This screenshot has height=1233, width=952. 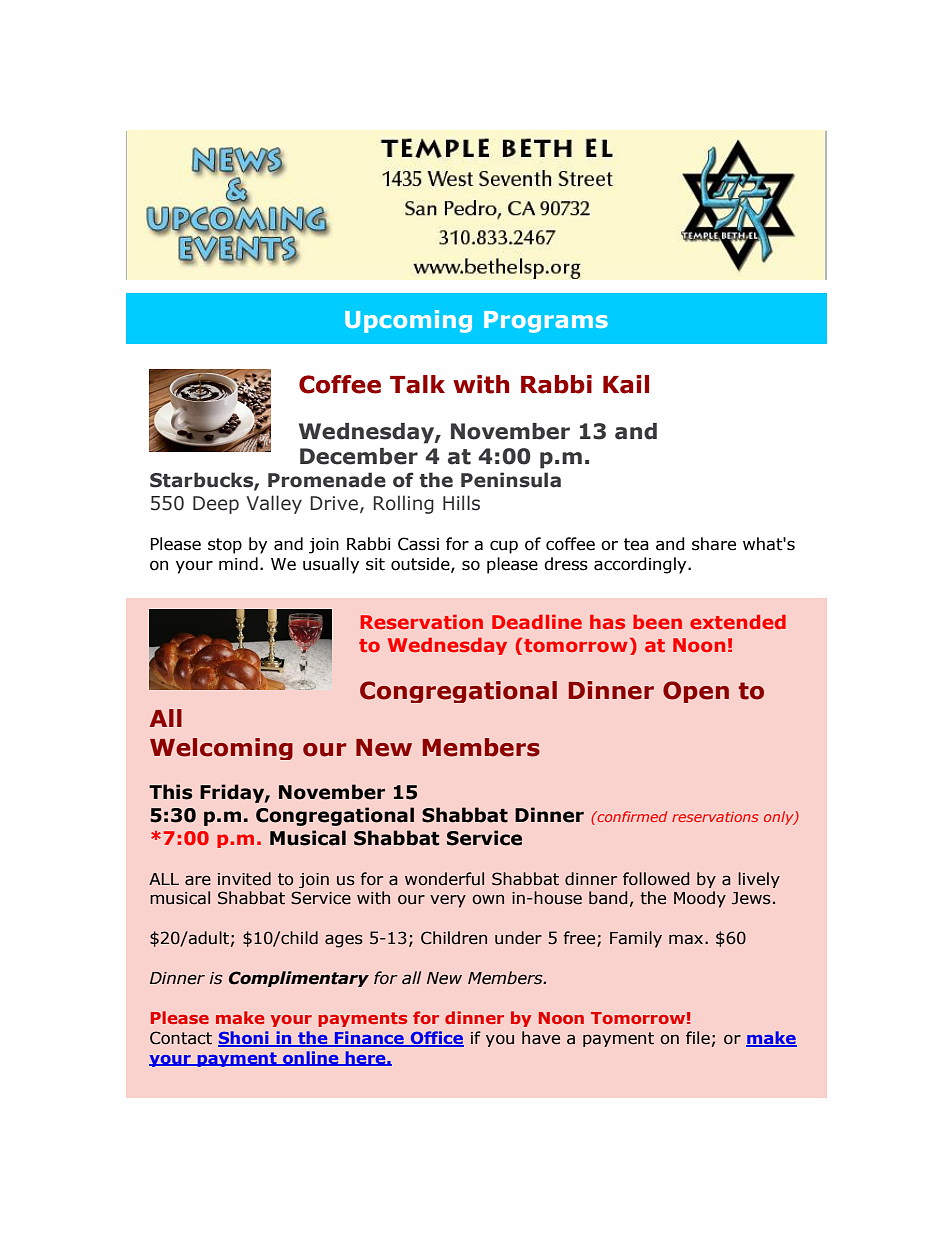 What do you see at coordinates (626, 384) in the screenshot?
I see `Kail` at bounding box center [626, 384].
